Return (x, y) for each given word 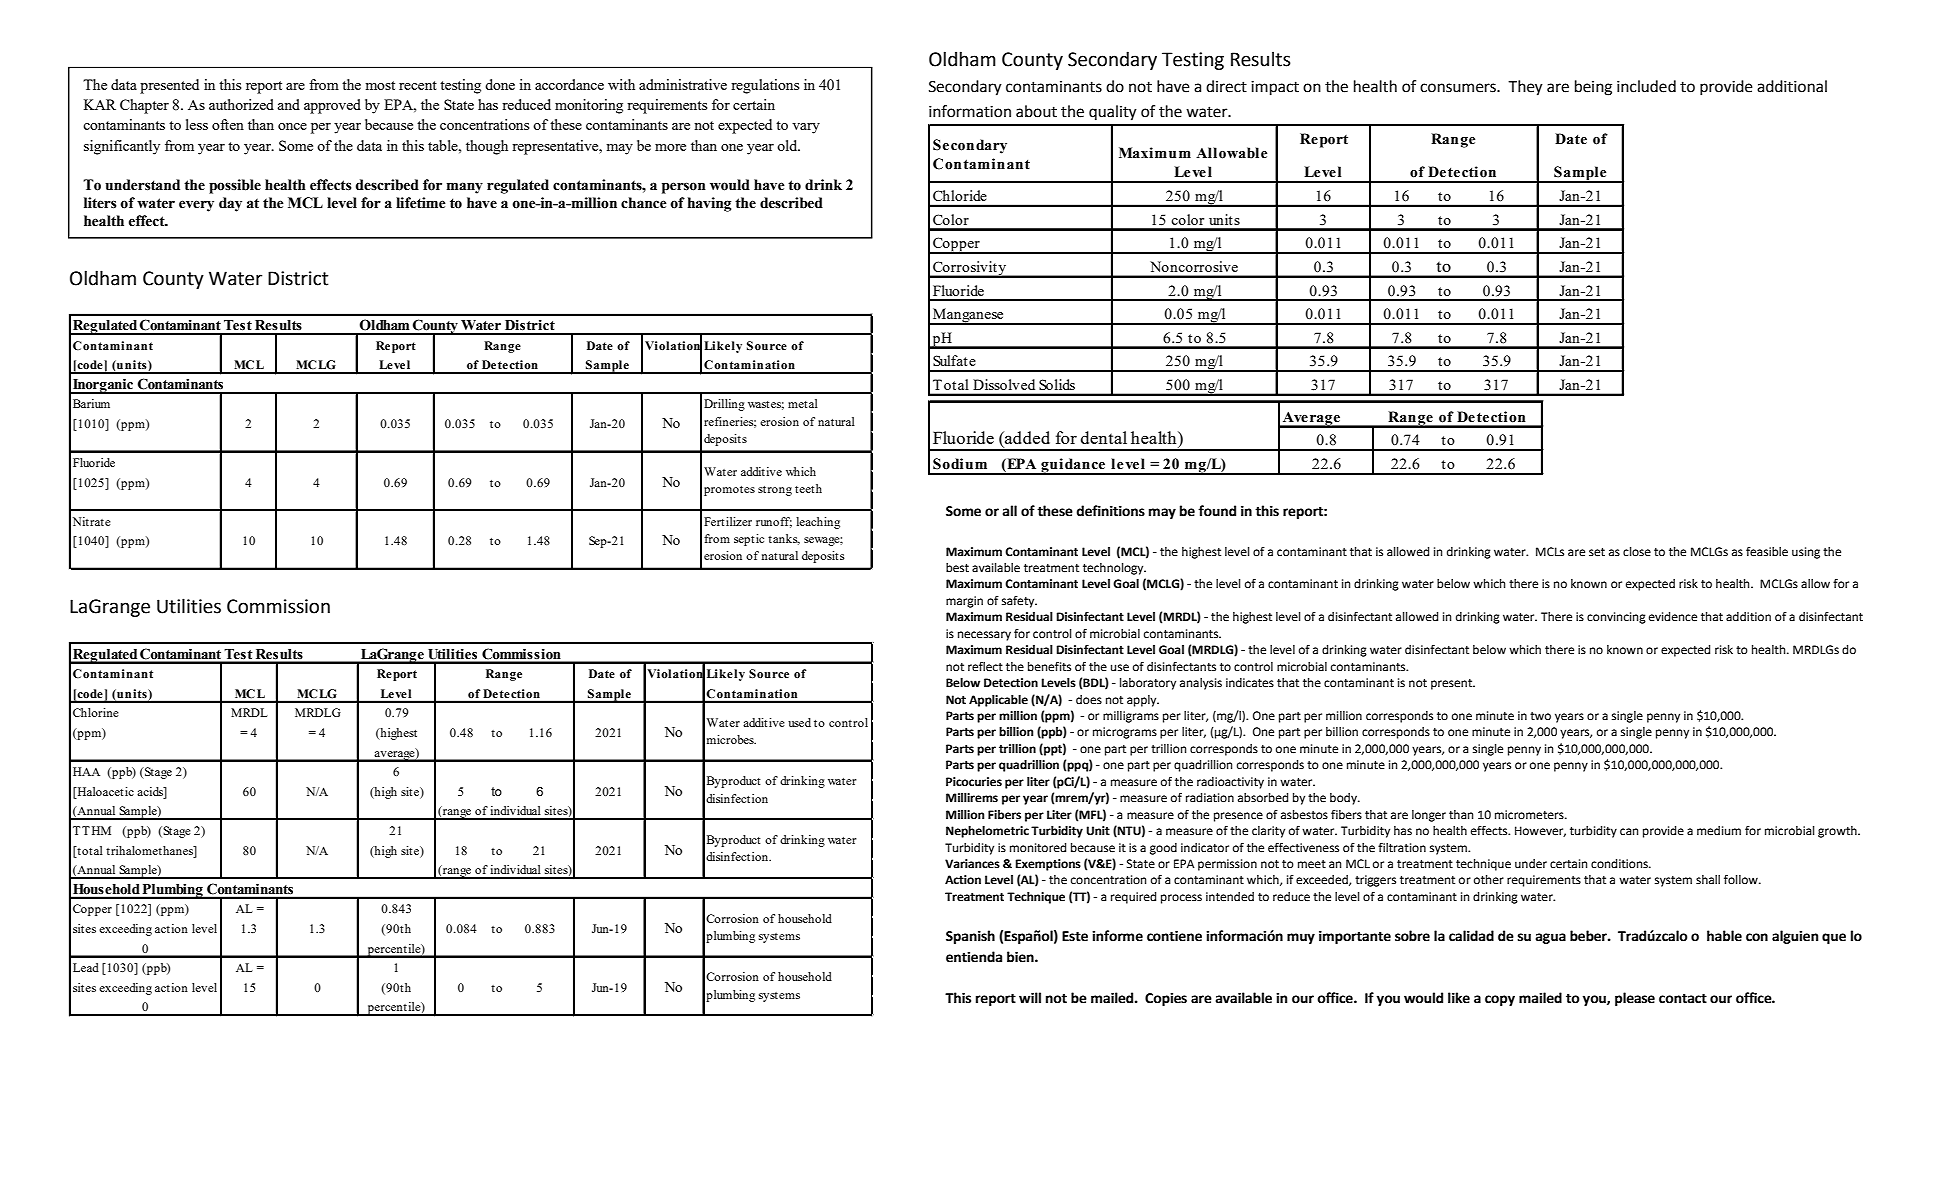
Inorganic (103, 386)
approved (332, 106)
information (970, 111)
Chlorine (96, 712)
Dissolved (1004, 384)
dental (1104, 437)
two (1540, 716)
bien (1021, 957)
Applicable (998, 701)
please (1635, 999)
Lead (86, 967)
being (1593, 88)
